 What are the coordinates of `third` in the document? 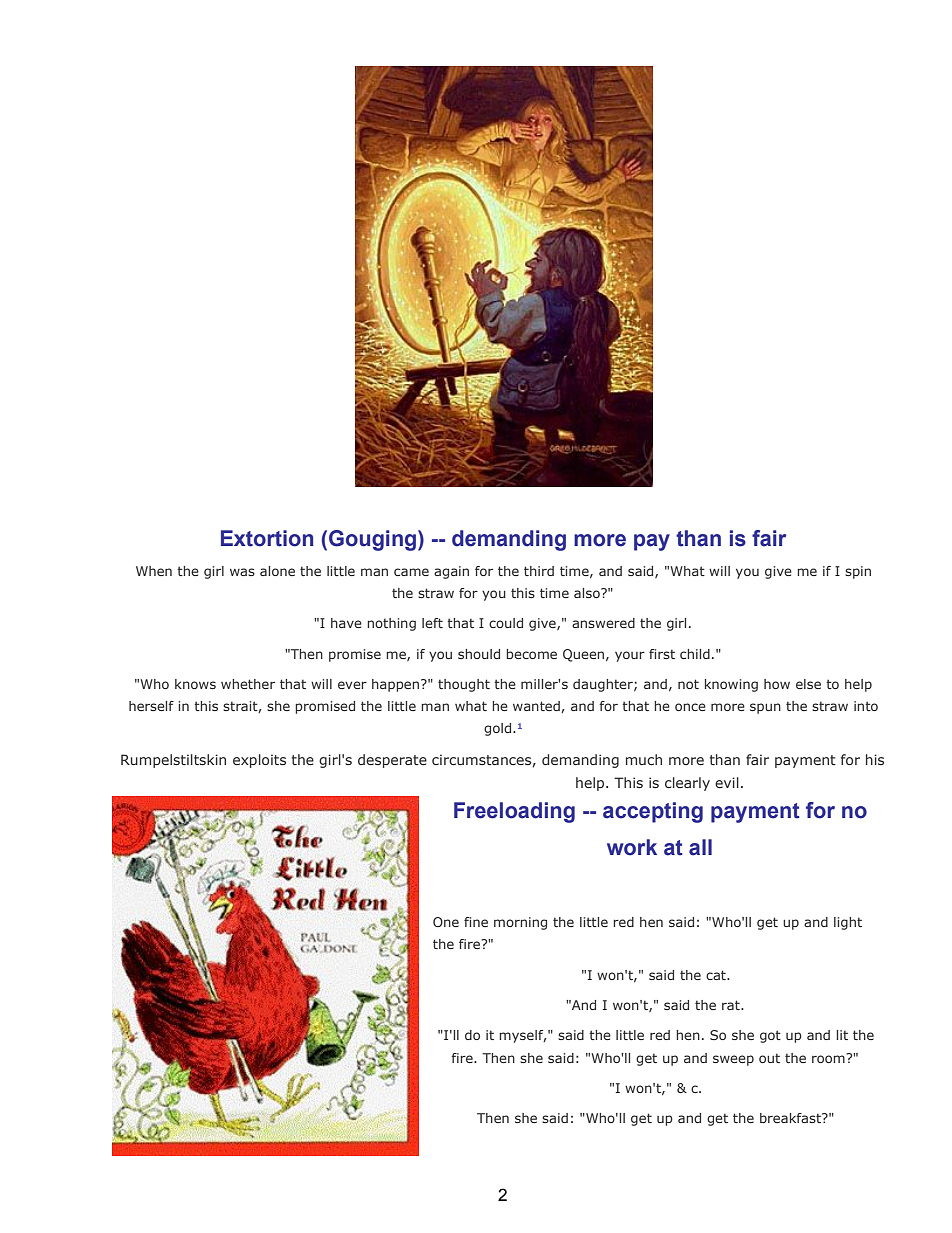 It's located at (539, 571).
